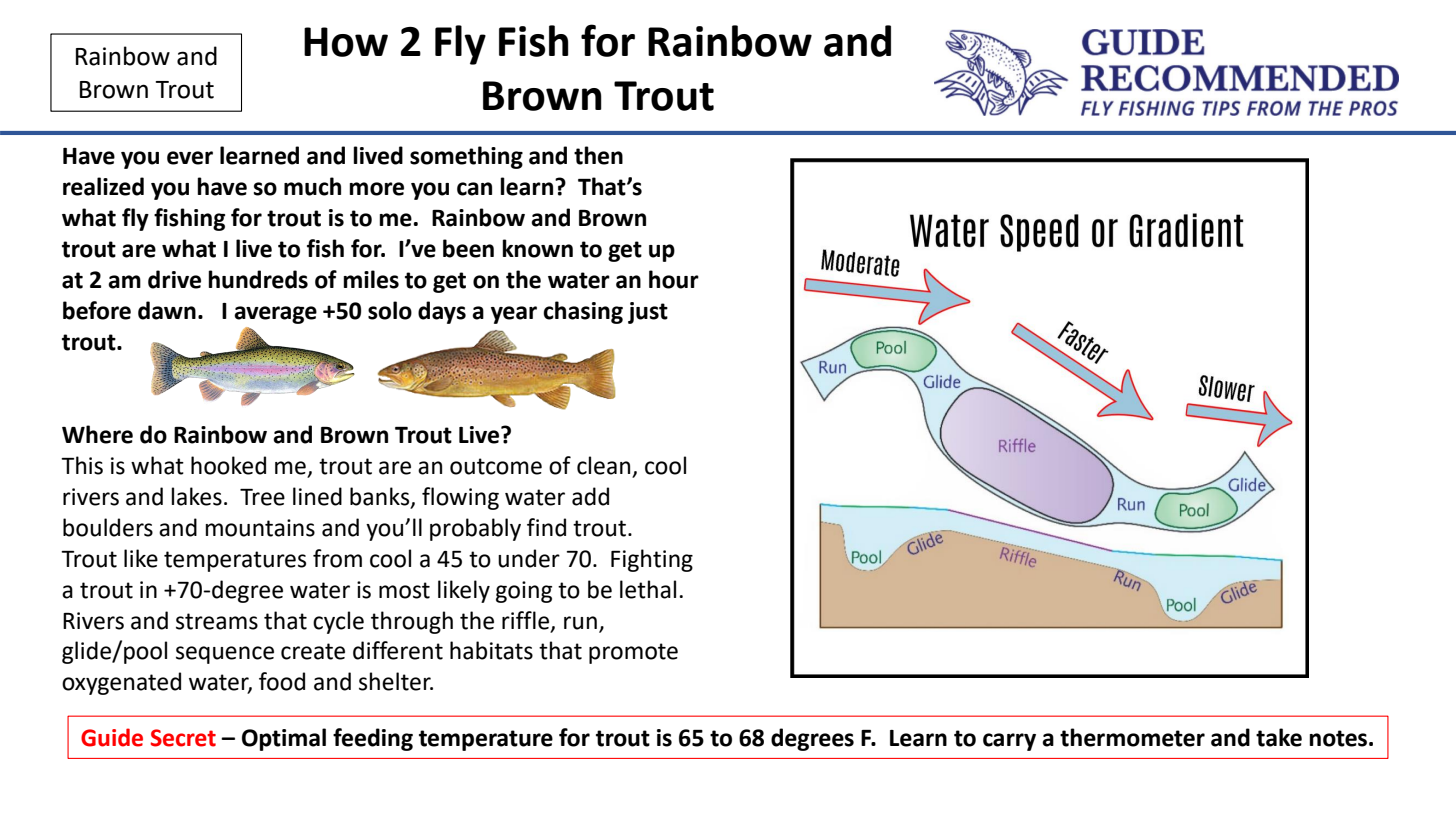 The image size is (1456, 819). Describe the element at coordinates (674, 279) in the image. I see `hour` at that location.
